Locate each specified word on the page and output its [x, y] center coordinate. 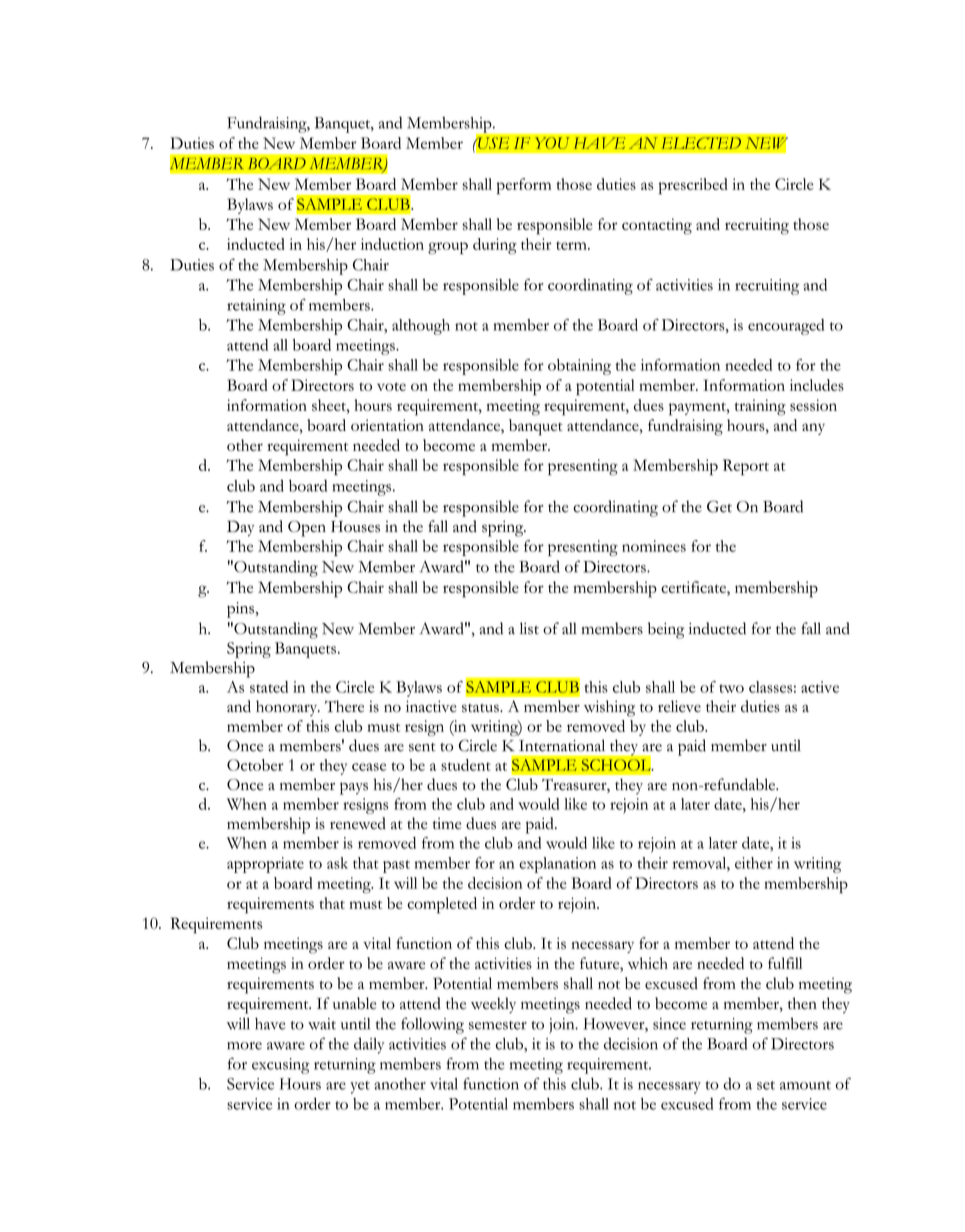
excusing [281, 1066]
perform [524, 186]
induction [392, 244]
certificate [694, 587]
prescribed [693, 186]
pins [242, 610]
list [529, 628]
